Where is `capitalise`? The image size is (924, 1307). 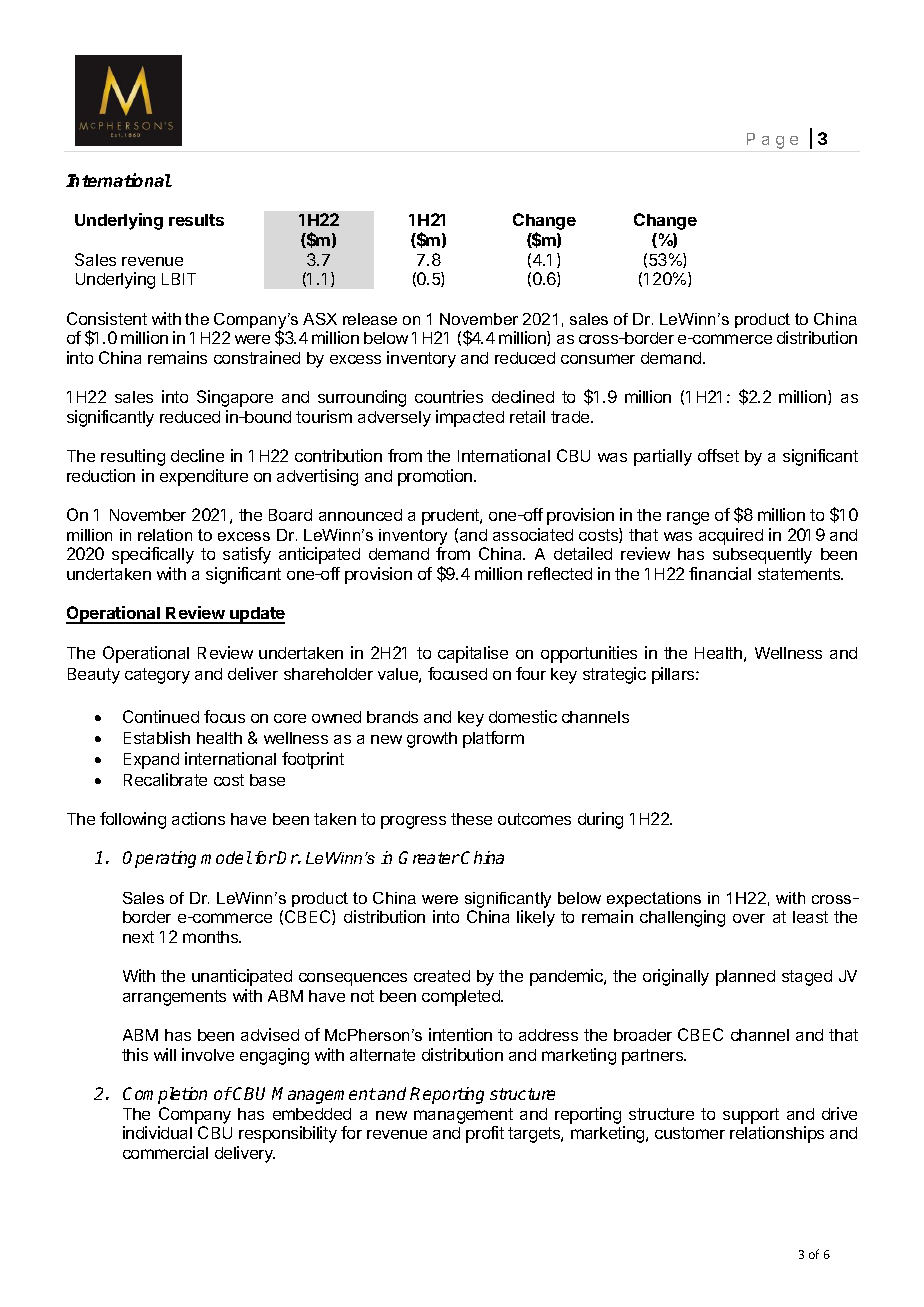
capitalise is located at coordinates (473, 654).
